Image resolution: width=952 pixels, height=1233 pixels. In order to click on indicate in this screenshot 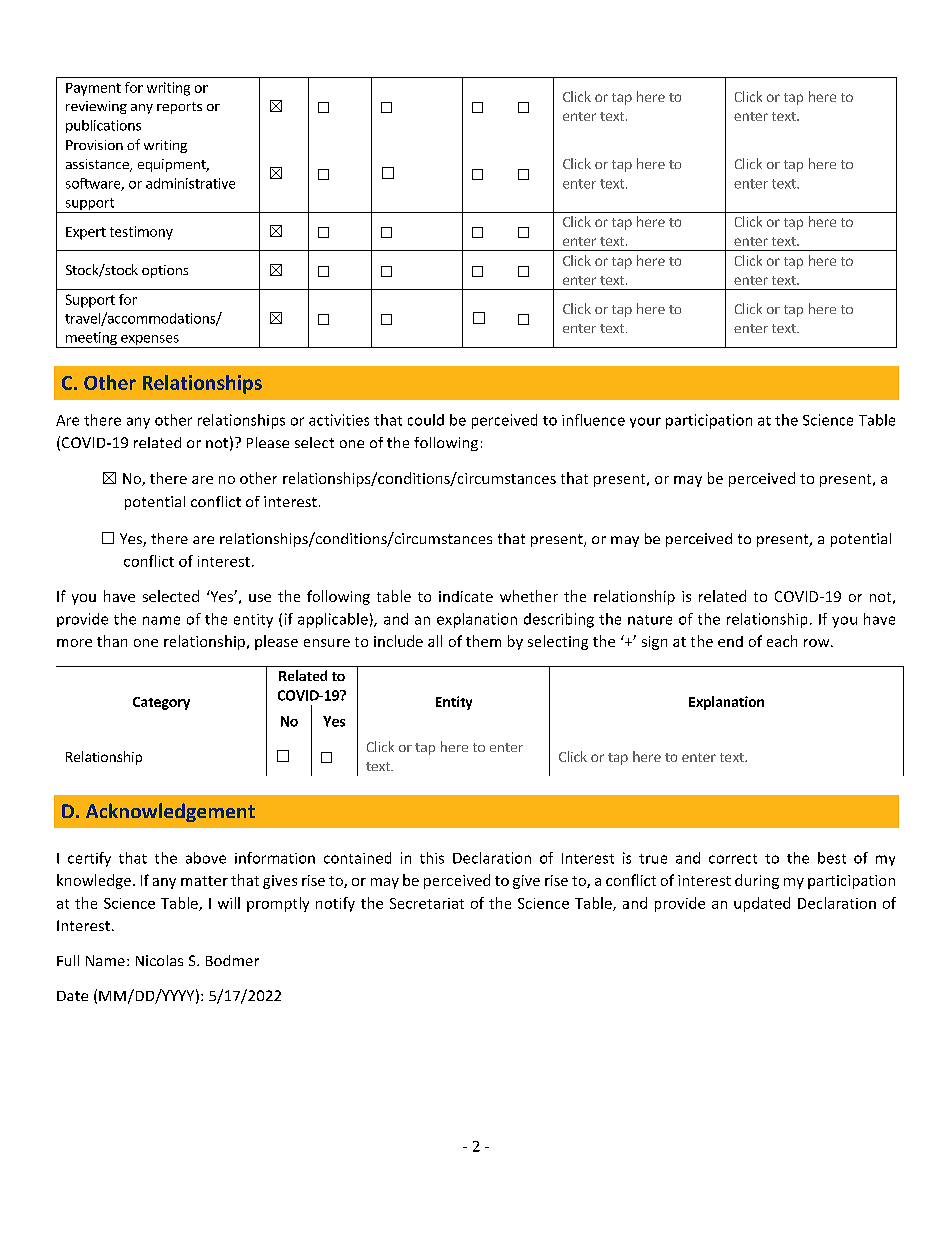, I will do `click(466, 596)`.
